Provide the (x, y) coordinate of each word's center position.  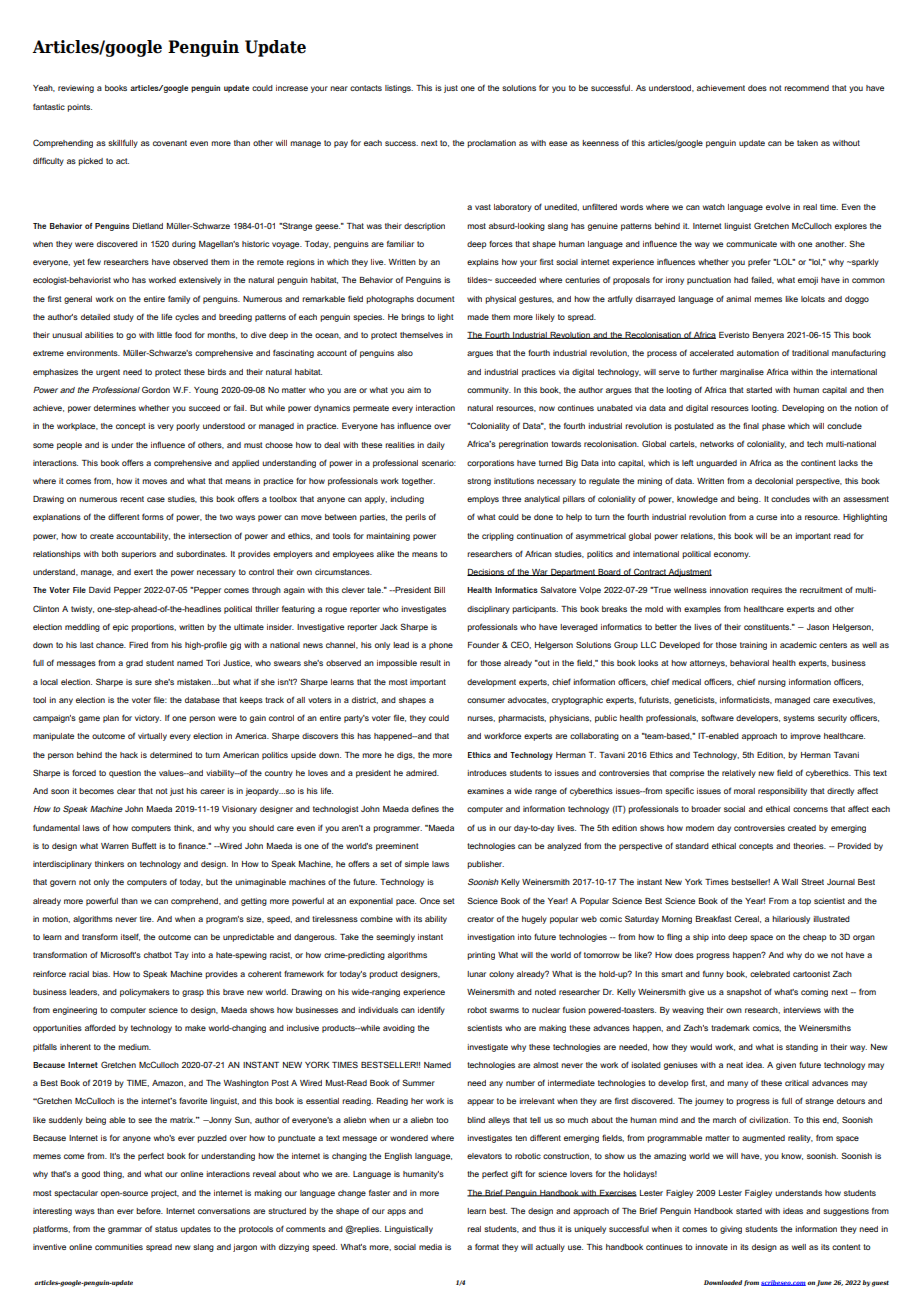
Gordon (156, 389)
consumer (486, 700)
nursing (772, 683)
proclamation (491, 144)
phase (773, 427)
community (489, 391)
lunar (476, 974)
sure (143, 682)
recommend (806, 88)
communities (119, 1247)
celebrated (770, 974)
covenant (170, 143)
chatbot (158, 955)
